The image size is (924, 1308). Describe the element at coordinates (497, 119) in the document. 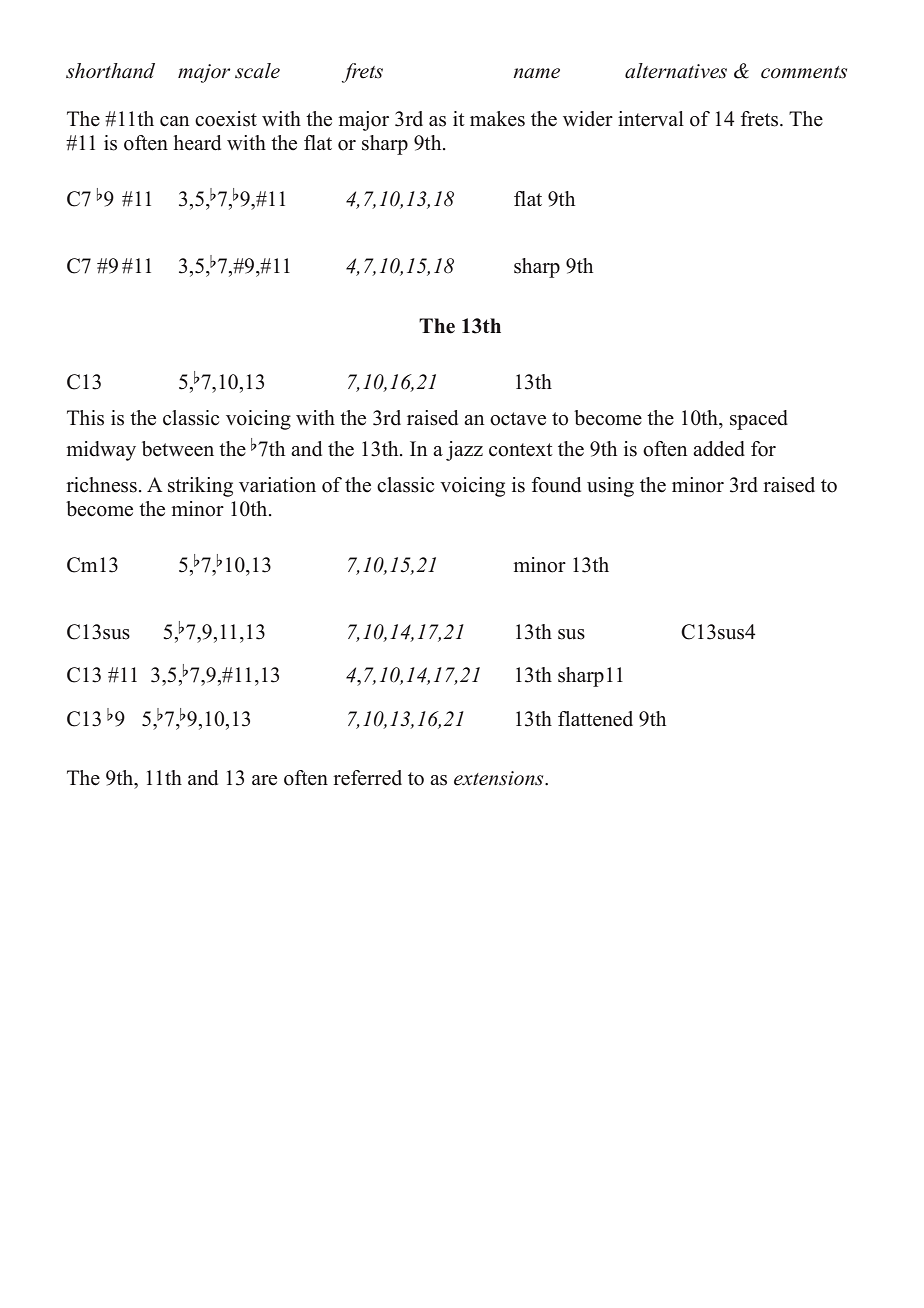

I see `makes` at that location.
